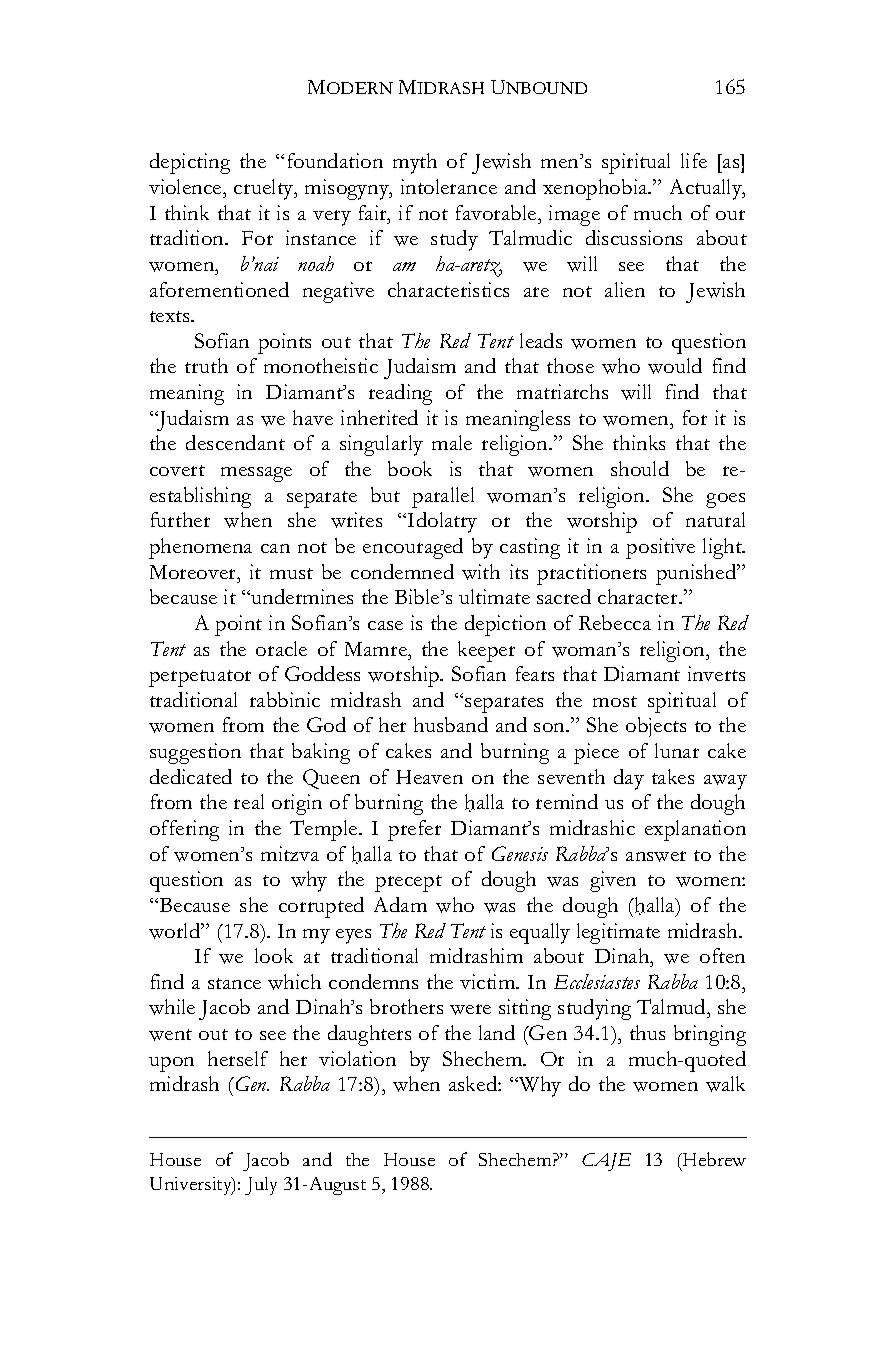 This screenshot has height=1345, width=896. Describe the element at coordinates (261, 1186) in the screenshot. I see `July` at that location.
